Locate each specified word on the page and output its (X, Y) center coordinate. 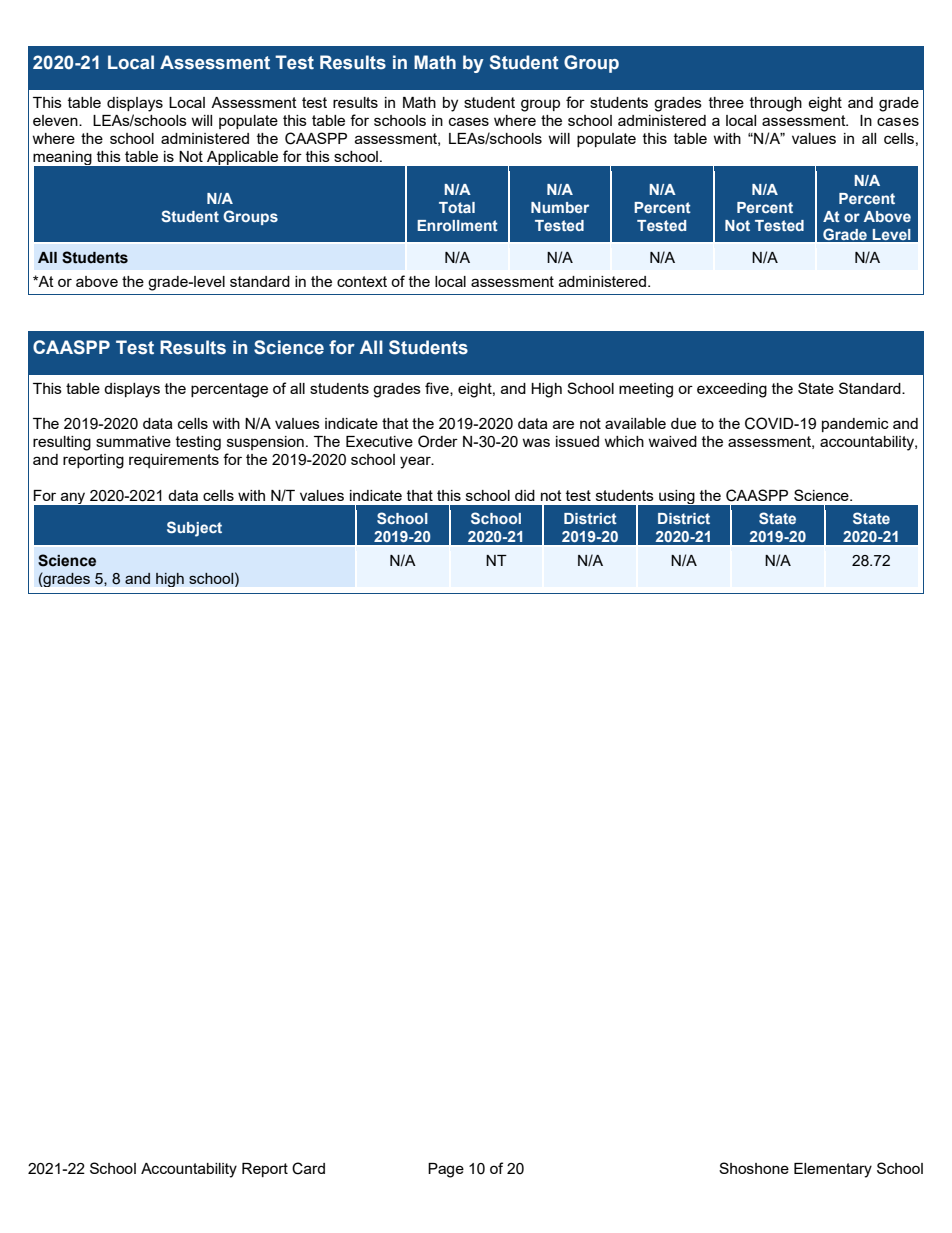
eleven (56, 120)
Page (446, 1170)
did (525, 495)
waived (672, 441)
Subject (194, 529)
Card (308, 1168)
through (776, 104)
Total (457, 207)
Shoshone (754, 1168)
